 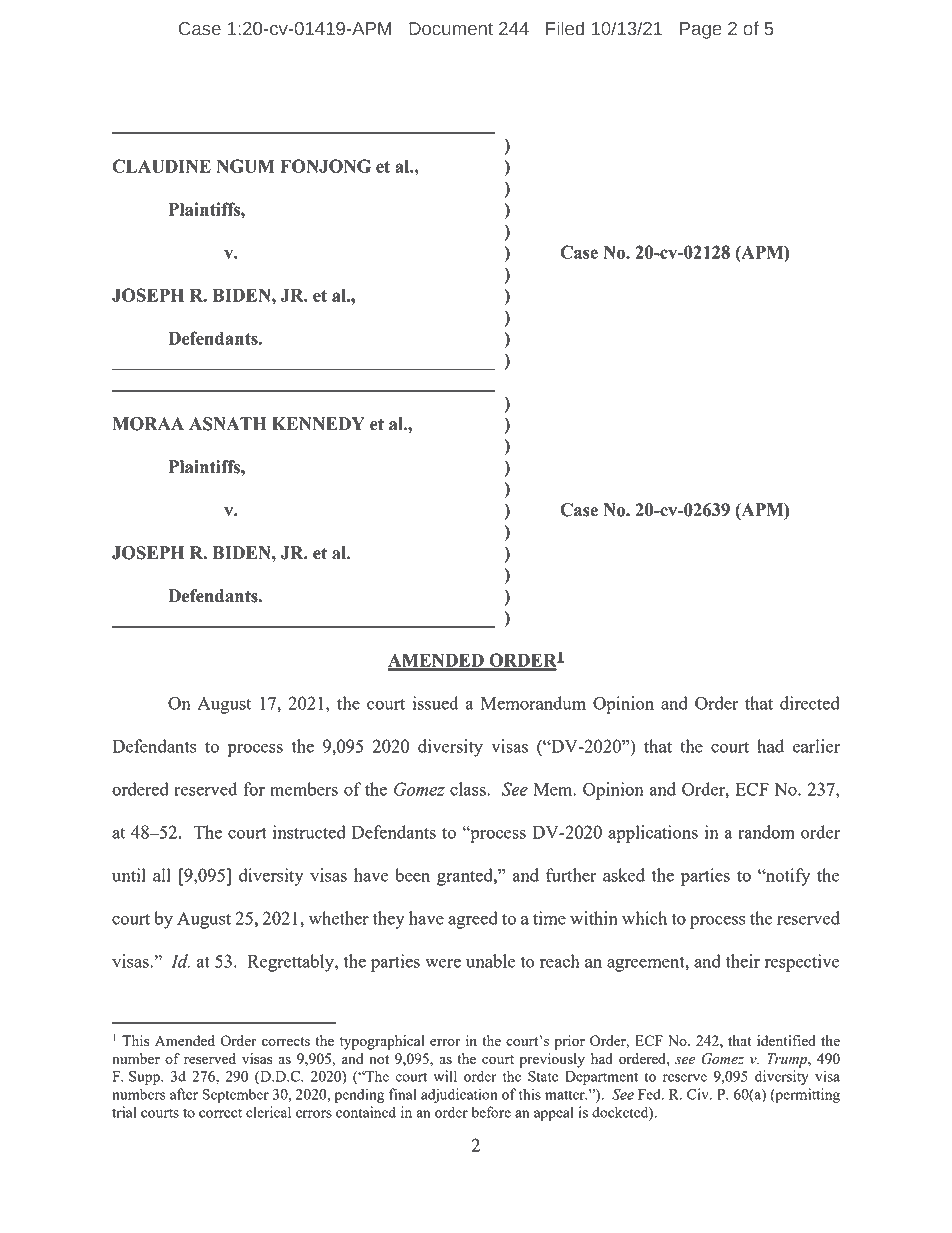 I want to click on Page, so click(x=701, y=30).
